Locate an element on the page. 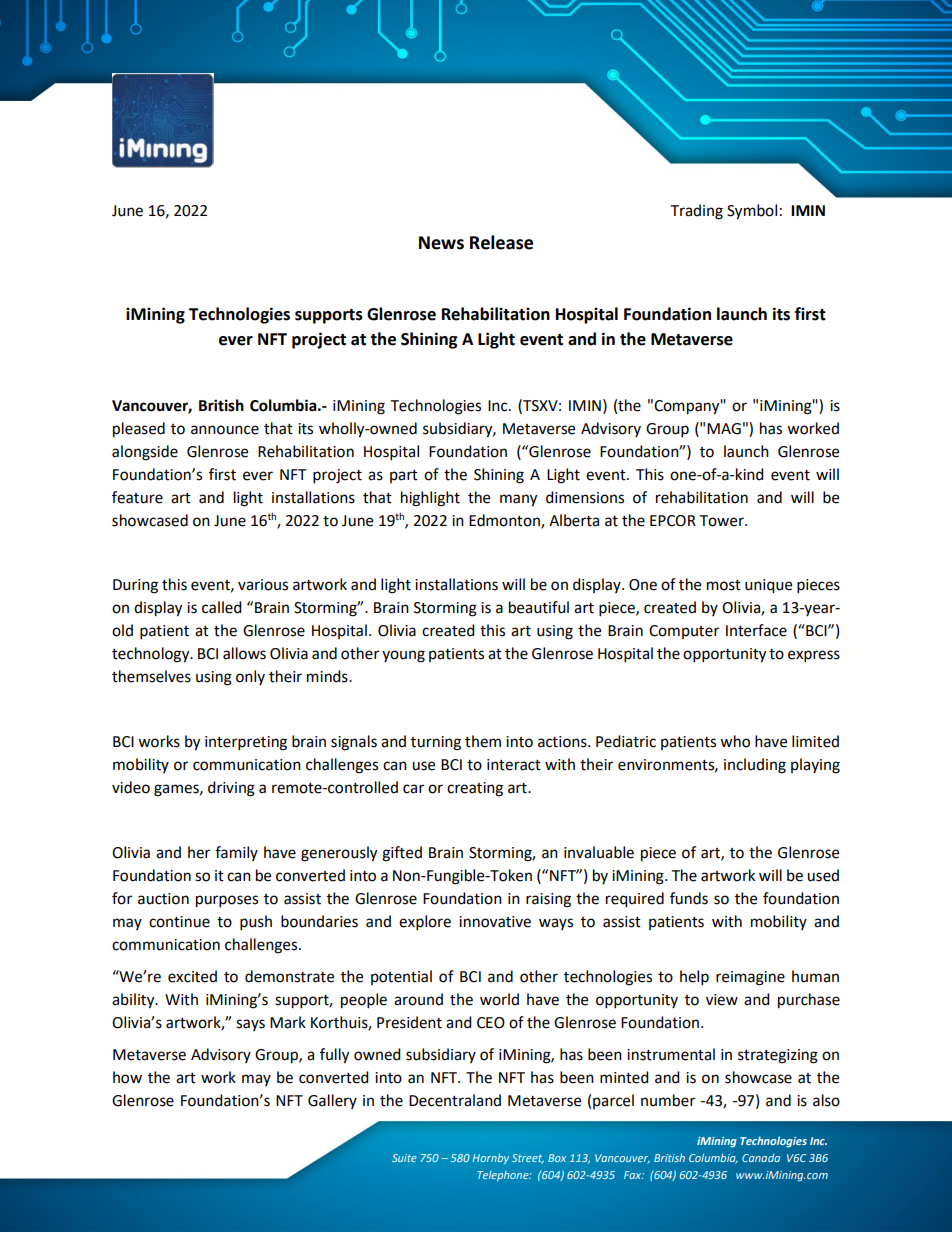 The height and width of the page is (1233, 952). Canada is located at coordinates (761, 1158).
